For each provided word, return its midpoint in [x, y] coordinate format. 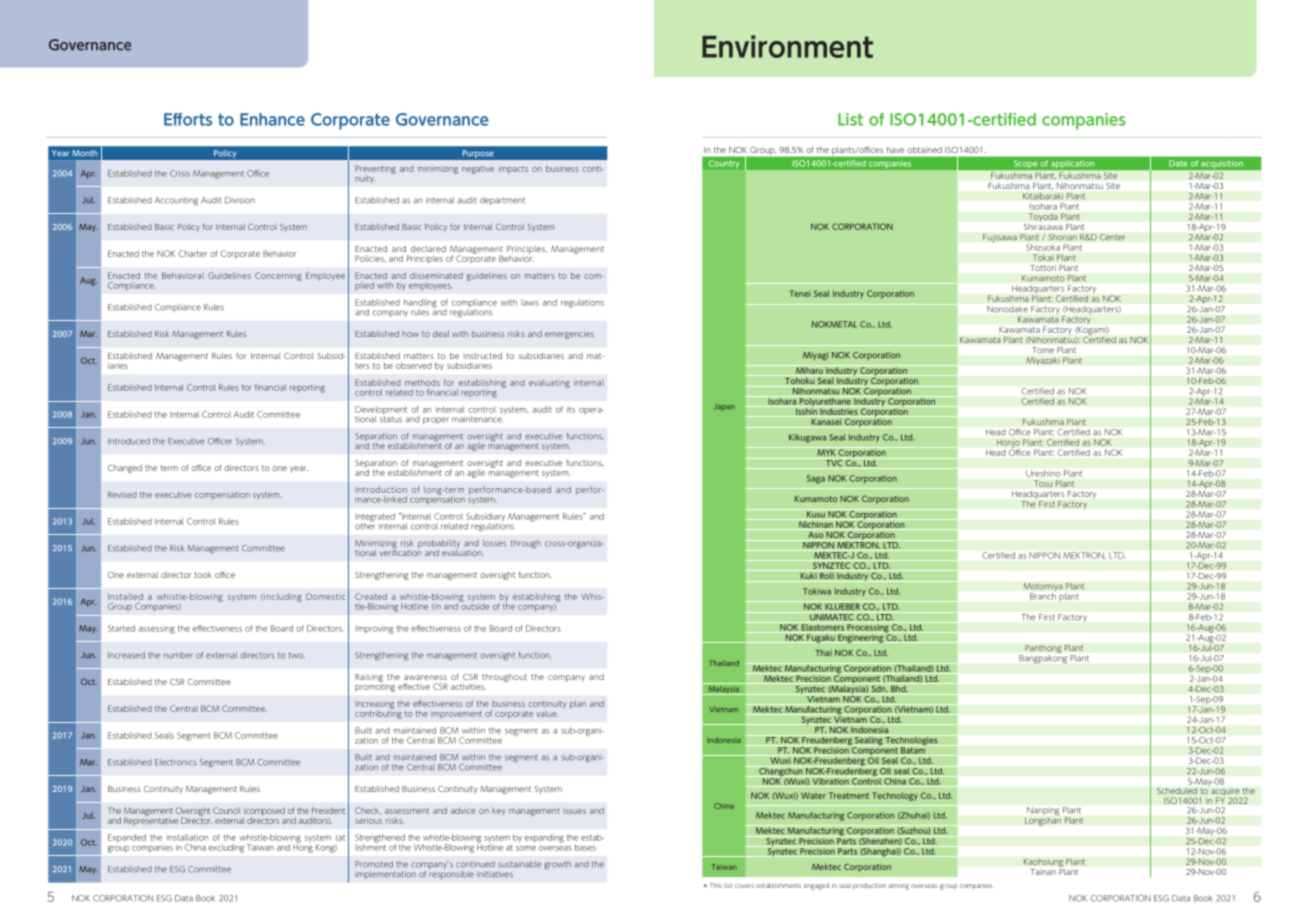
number [178, 655]
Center [1113, 237]
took [203, 575]
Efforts [188, 119]
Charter [192, 253]
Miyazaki [1043, 361]
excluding [226, 848]
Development [381, 411]
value [547, 714]
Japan [724, 407]
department [502, 201]
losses [494, 543]
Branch [1043, 596]
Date [1178, 163]
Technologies [912, 741]
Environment [787, 46]
